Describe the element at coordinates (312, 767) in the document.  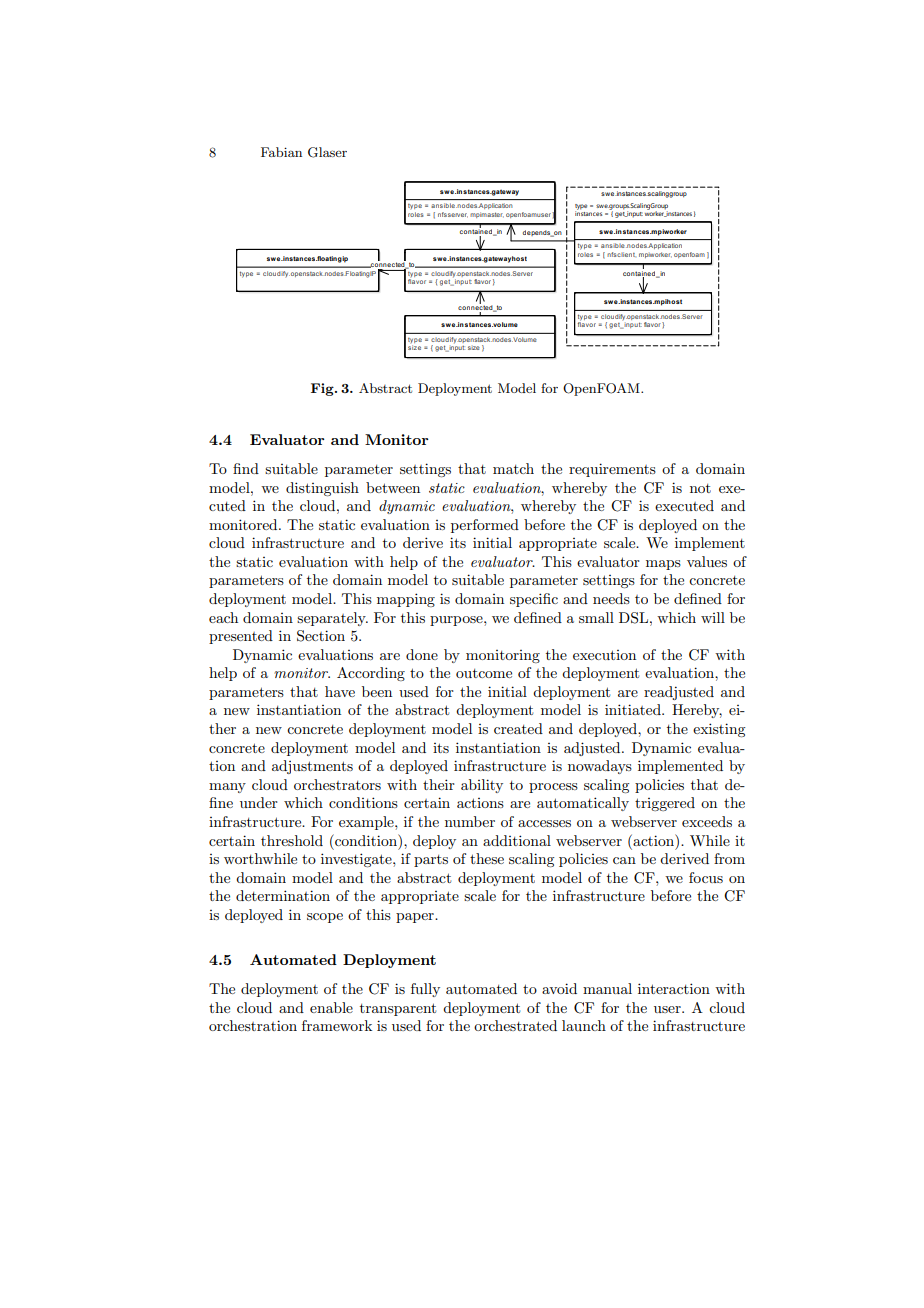
I see `adjustments` at that location.
